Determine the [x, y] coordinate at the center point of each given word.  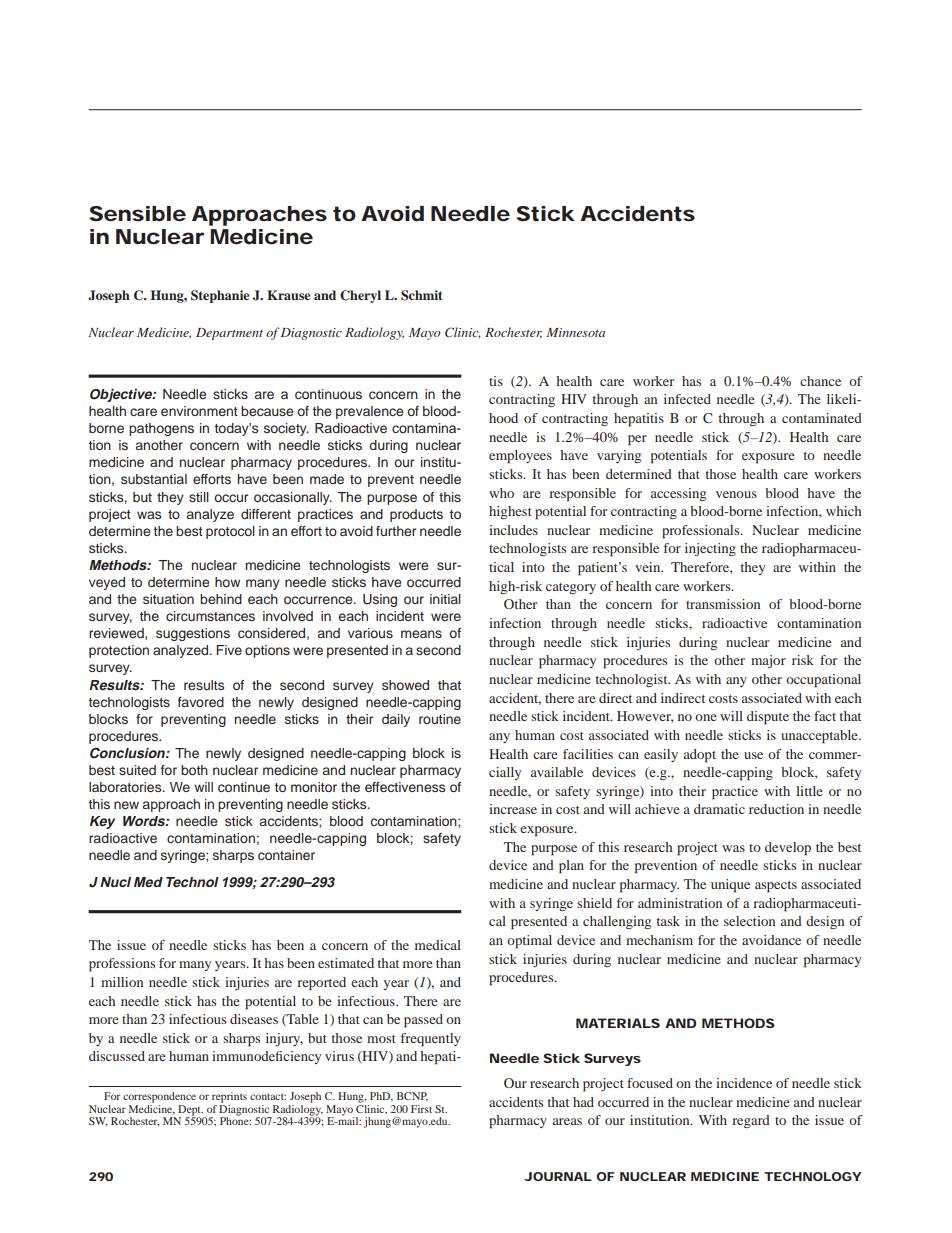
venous [736, 494]
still [199, 497]
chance [820, 381]
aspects [776, 887]
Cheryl [360, 296]
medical [438, 945]
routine [440, 719]
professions [122, 965]
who [501, 493]
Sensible [138, 214]
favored [201, 702]
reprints [229, 1097]
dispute [768, 718]
